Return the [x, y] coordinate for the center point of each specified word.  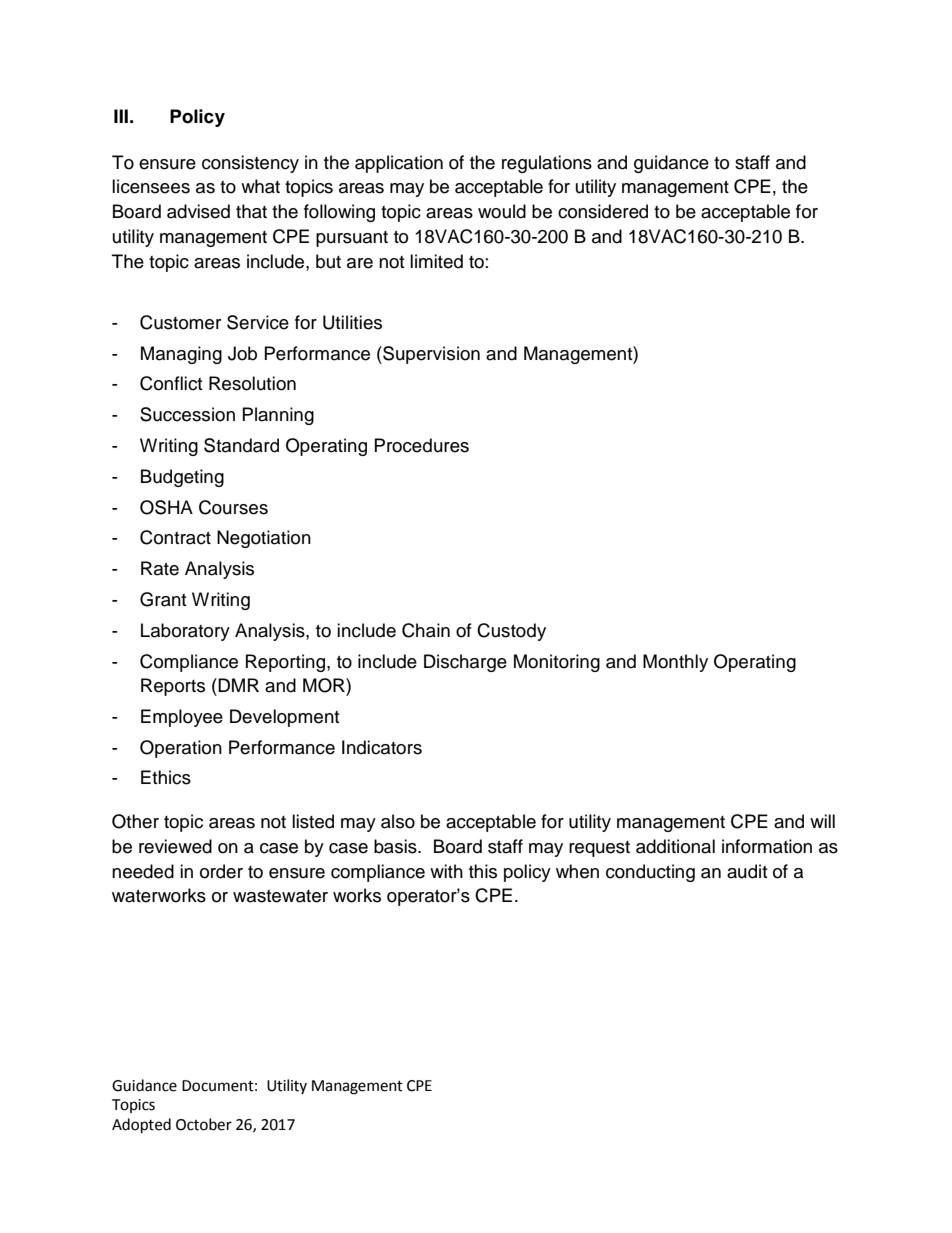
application [399, 164]
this [483, 871]
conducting [650, 873]
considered [603, 211]
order [221, 871]
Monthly [675, 663]
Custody [511, 632]
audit [747, 871]
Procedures [422, 445]
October [204, 1124]
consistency [250, 164]
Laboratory [185, 632]
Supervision [430, 355]
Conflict [171, 383]
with [446, 871]
